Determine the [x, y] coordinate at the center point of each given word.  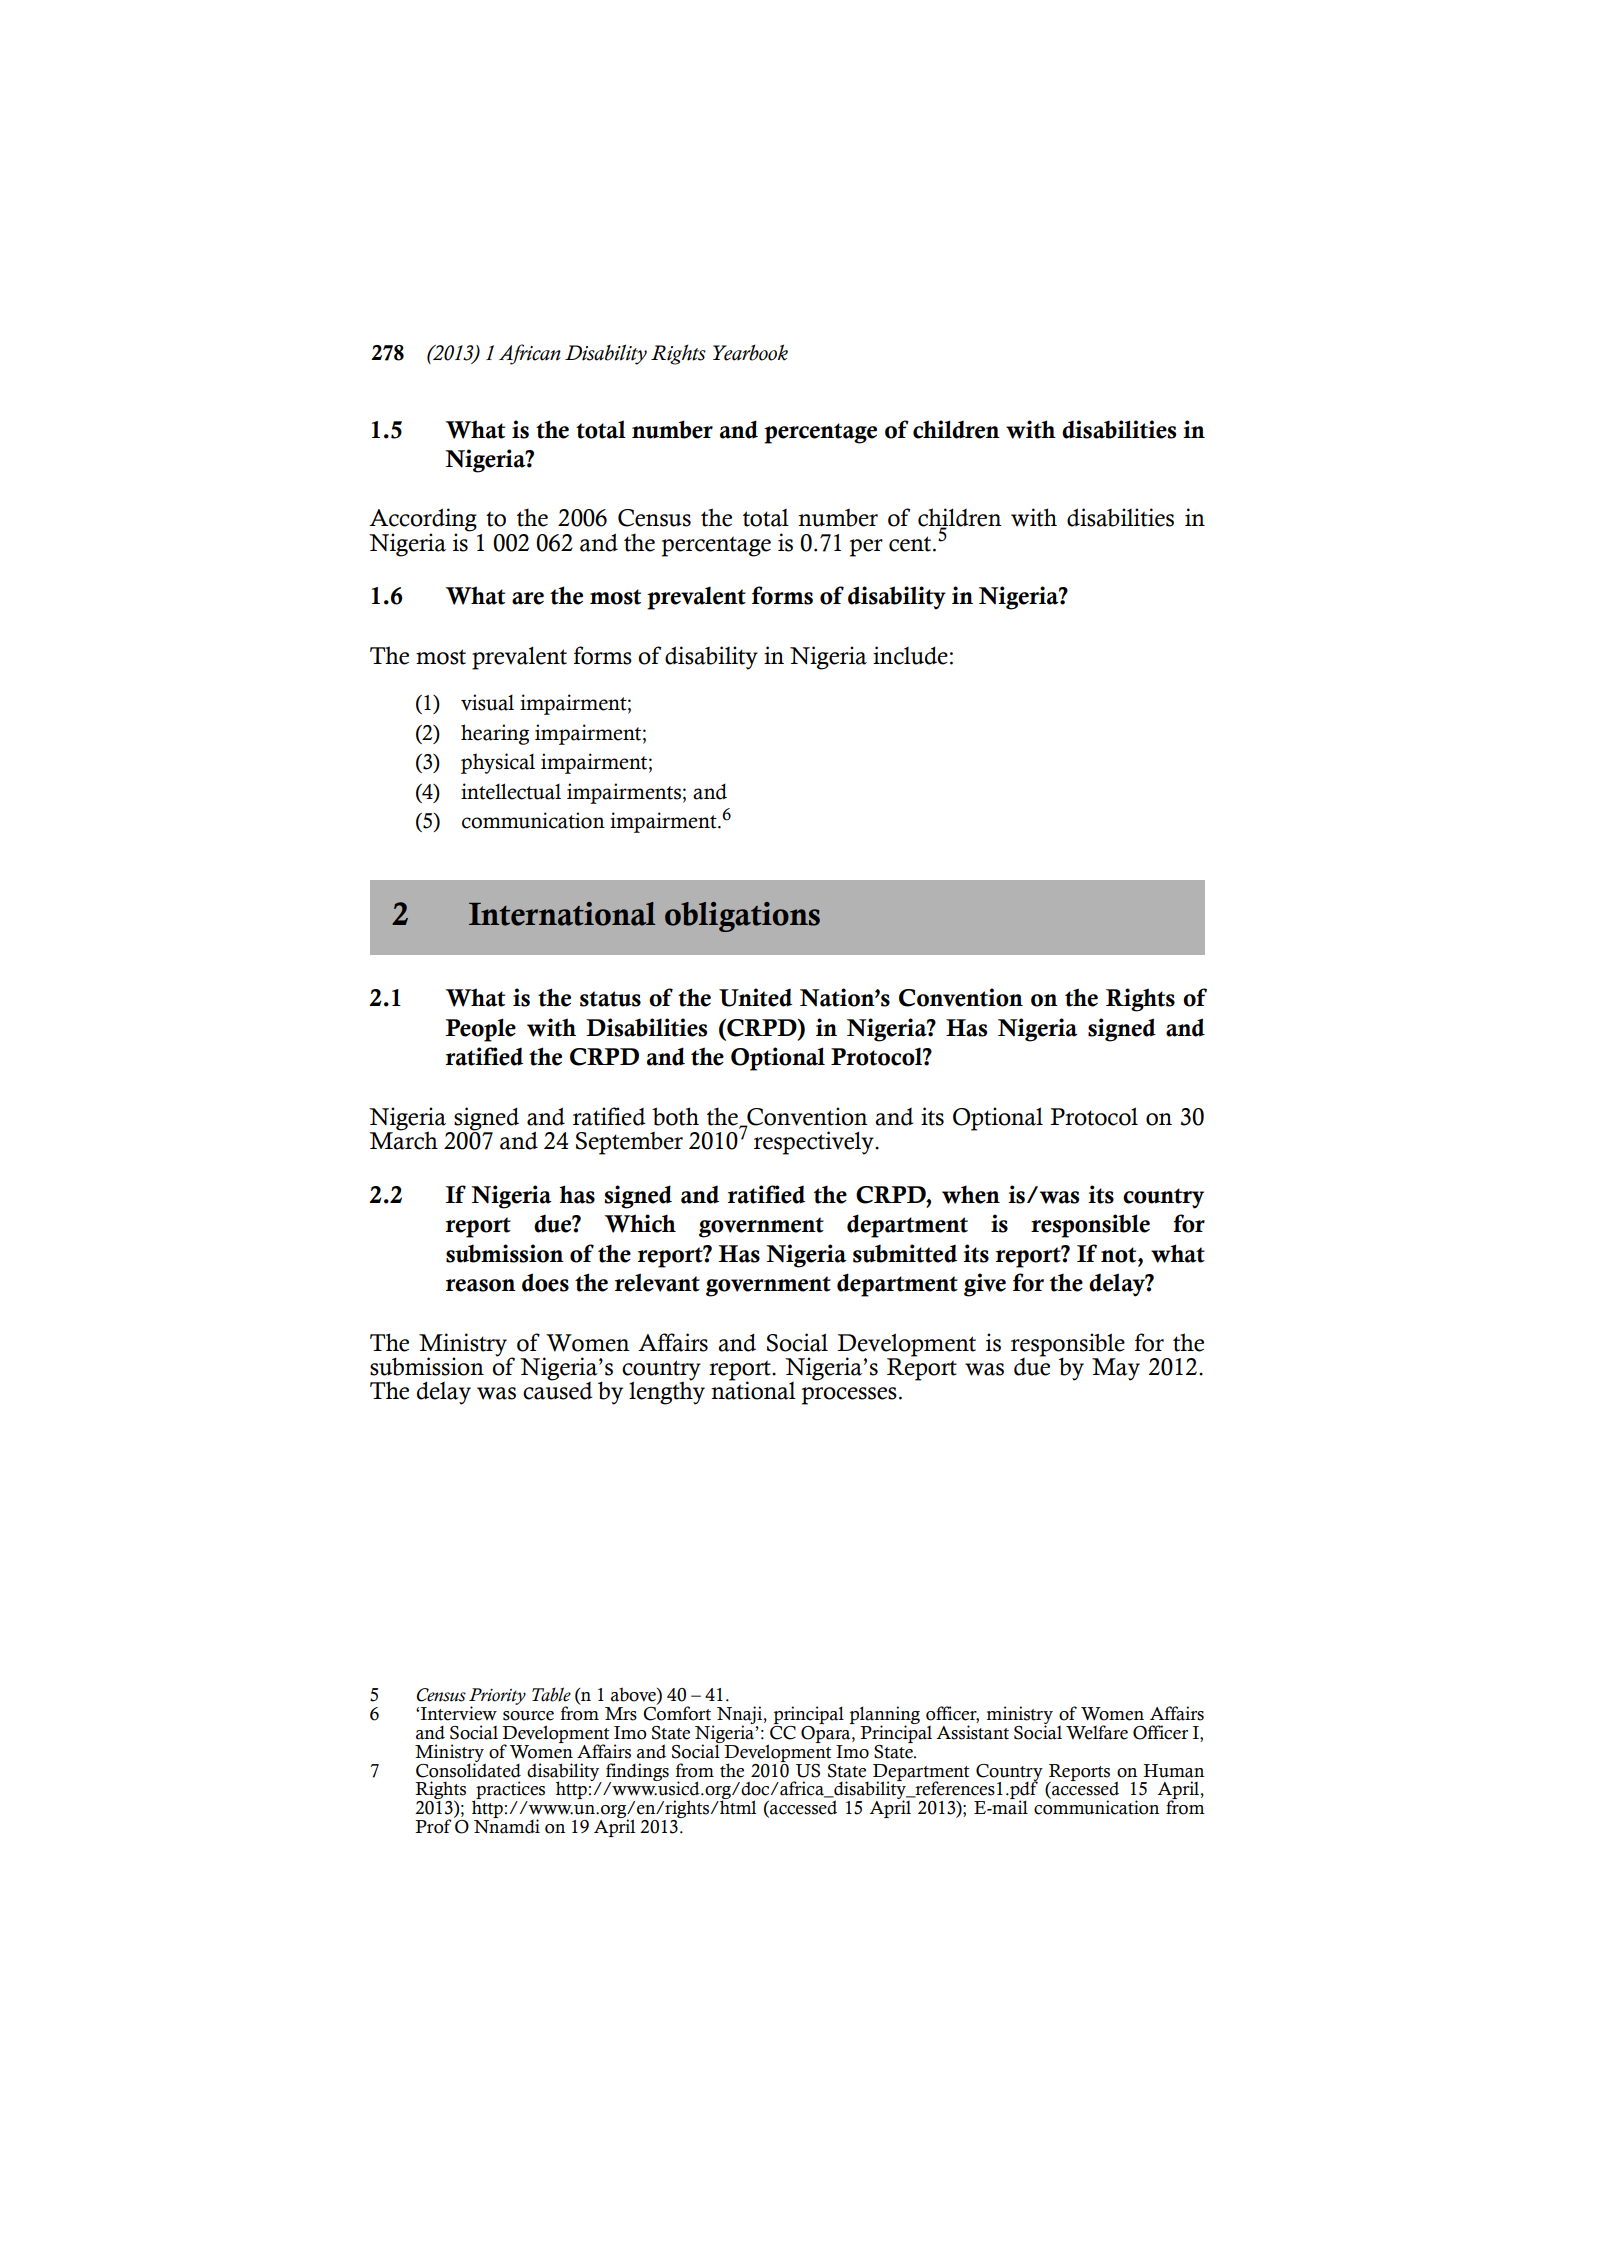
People [480, 1030]
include [910, 655]
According [423, 521]
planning [885, 1716]
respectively [815, 1143]
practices [509, 1791]
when [971, 1194]
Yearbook [750, 352]
